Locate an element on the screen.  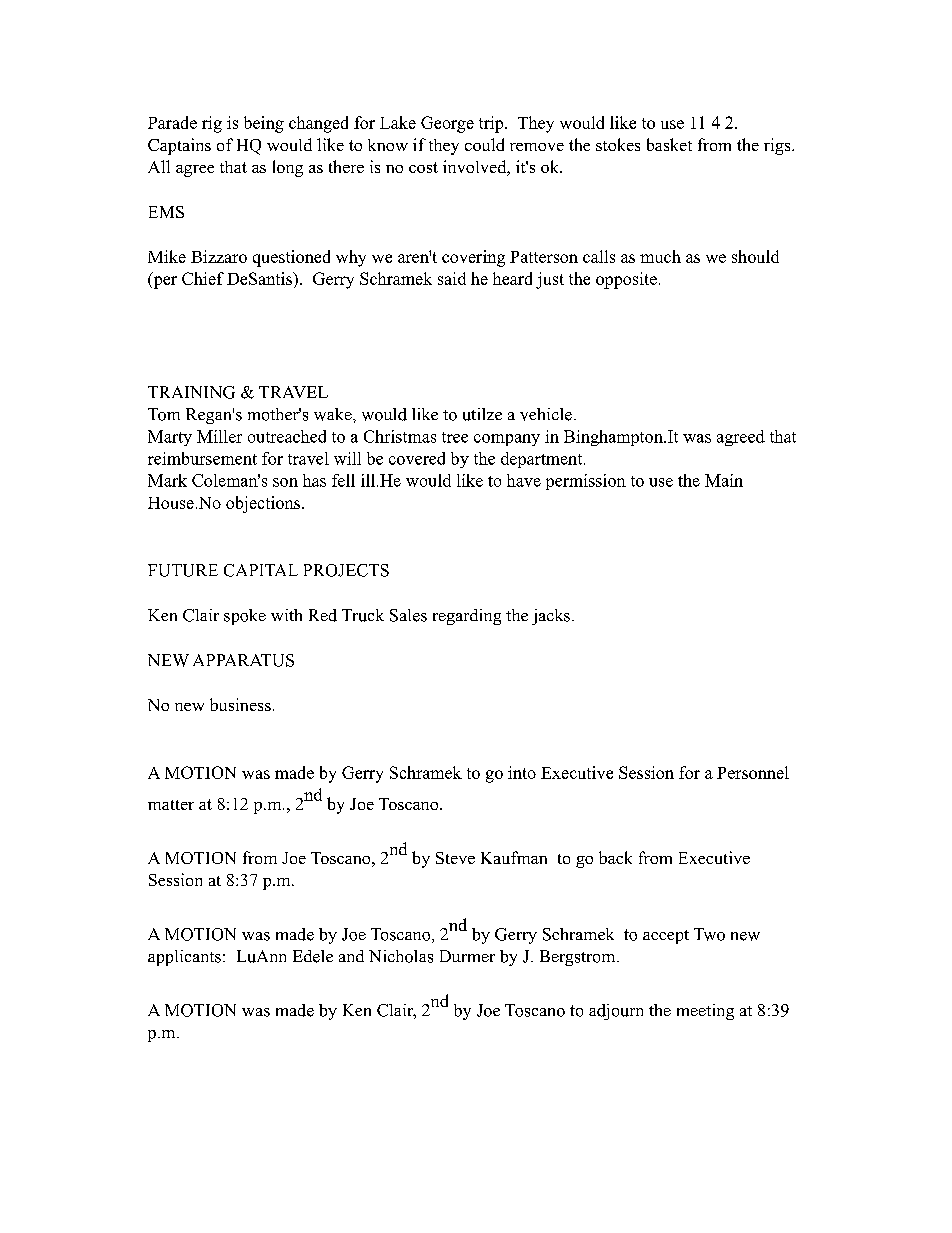
regarding is located at coordinates (467, 617).
